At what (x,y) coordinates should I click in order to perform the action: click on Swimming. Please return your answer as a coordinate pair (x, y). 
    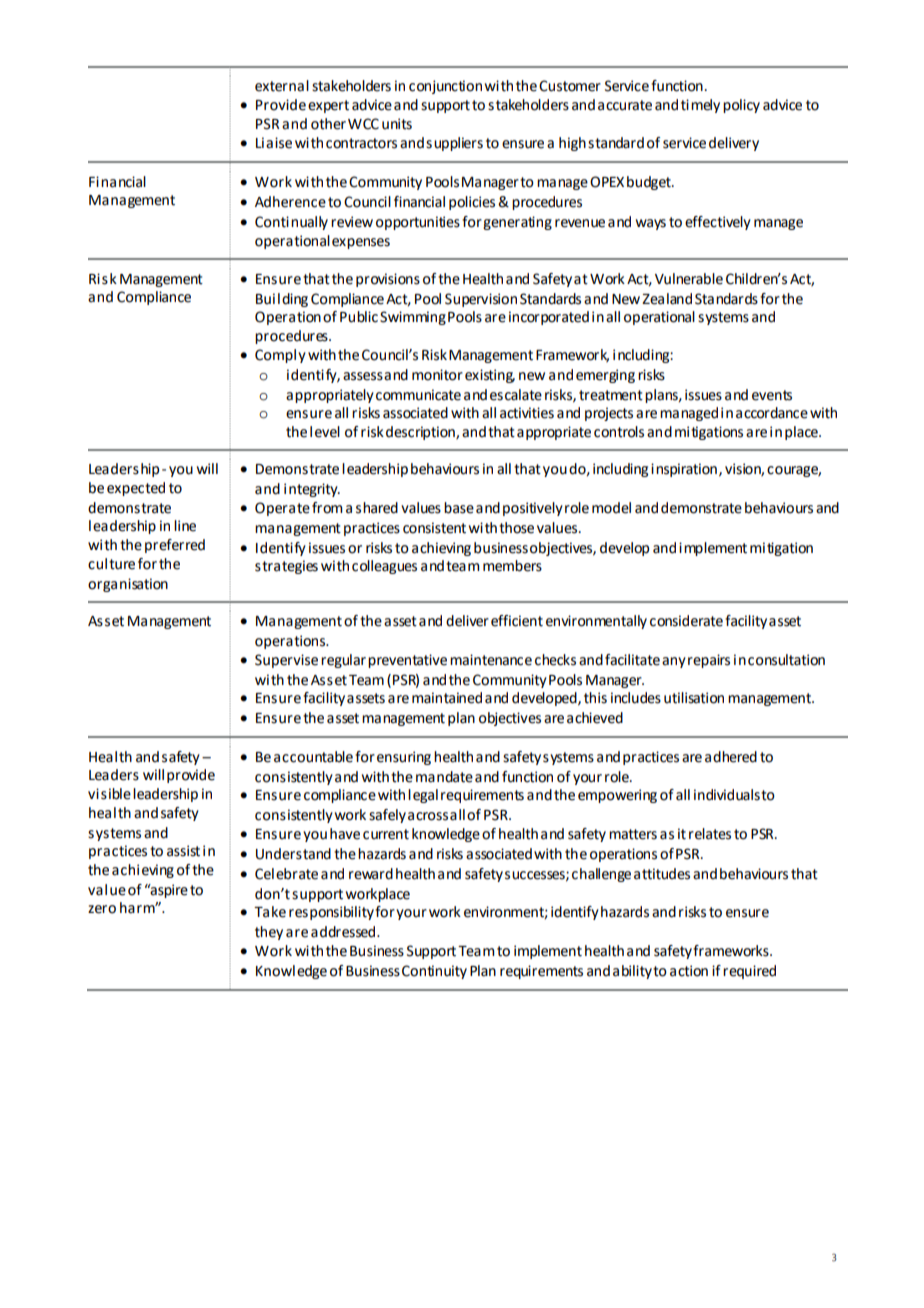
    Looking at the image, I should click on (413, 318).
